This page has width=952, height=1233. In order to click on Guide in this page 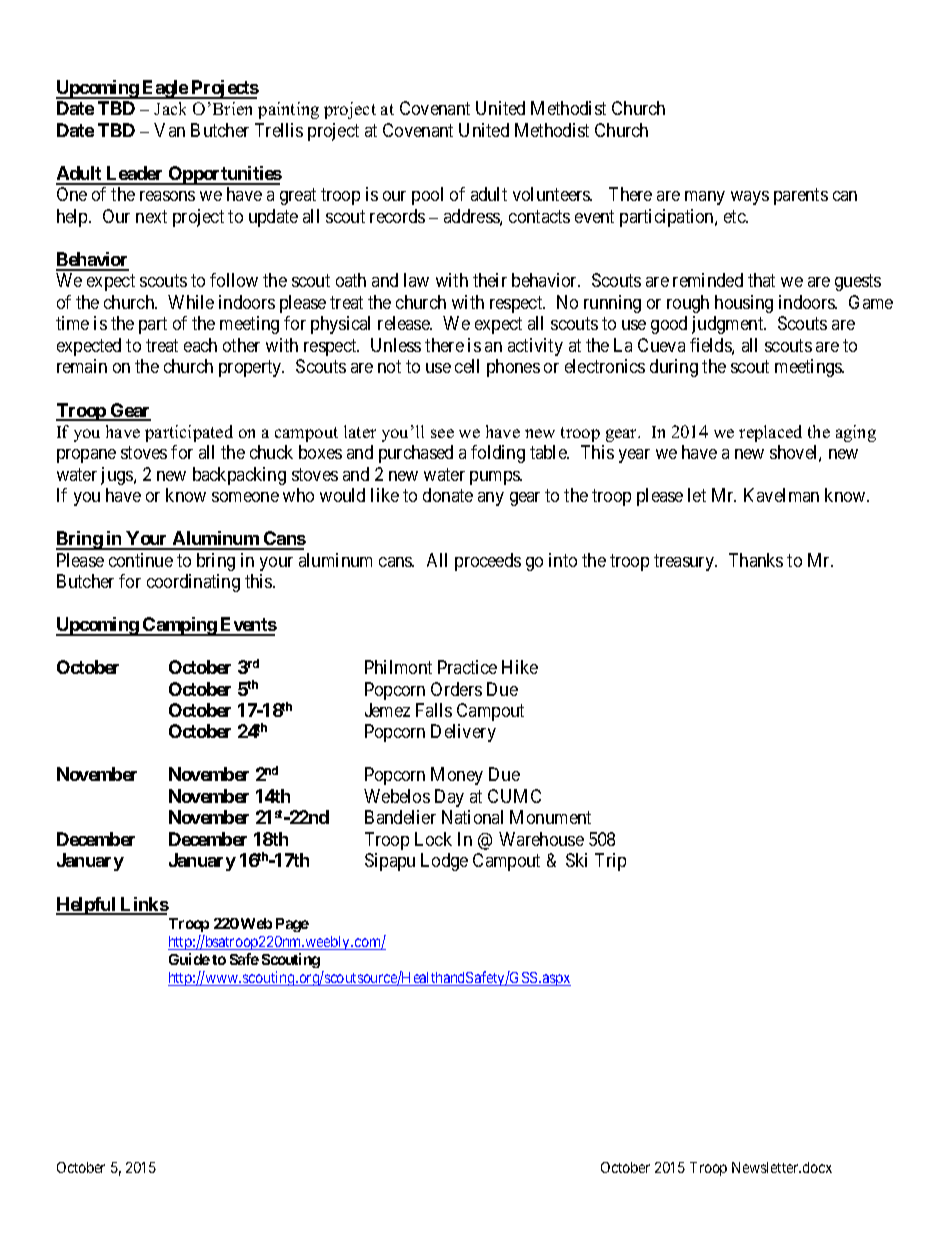, I will do `click(189, 959)`.
